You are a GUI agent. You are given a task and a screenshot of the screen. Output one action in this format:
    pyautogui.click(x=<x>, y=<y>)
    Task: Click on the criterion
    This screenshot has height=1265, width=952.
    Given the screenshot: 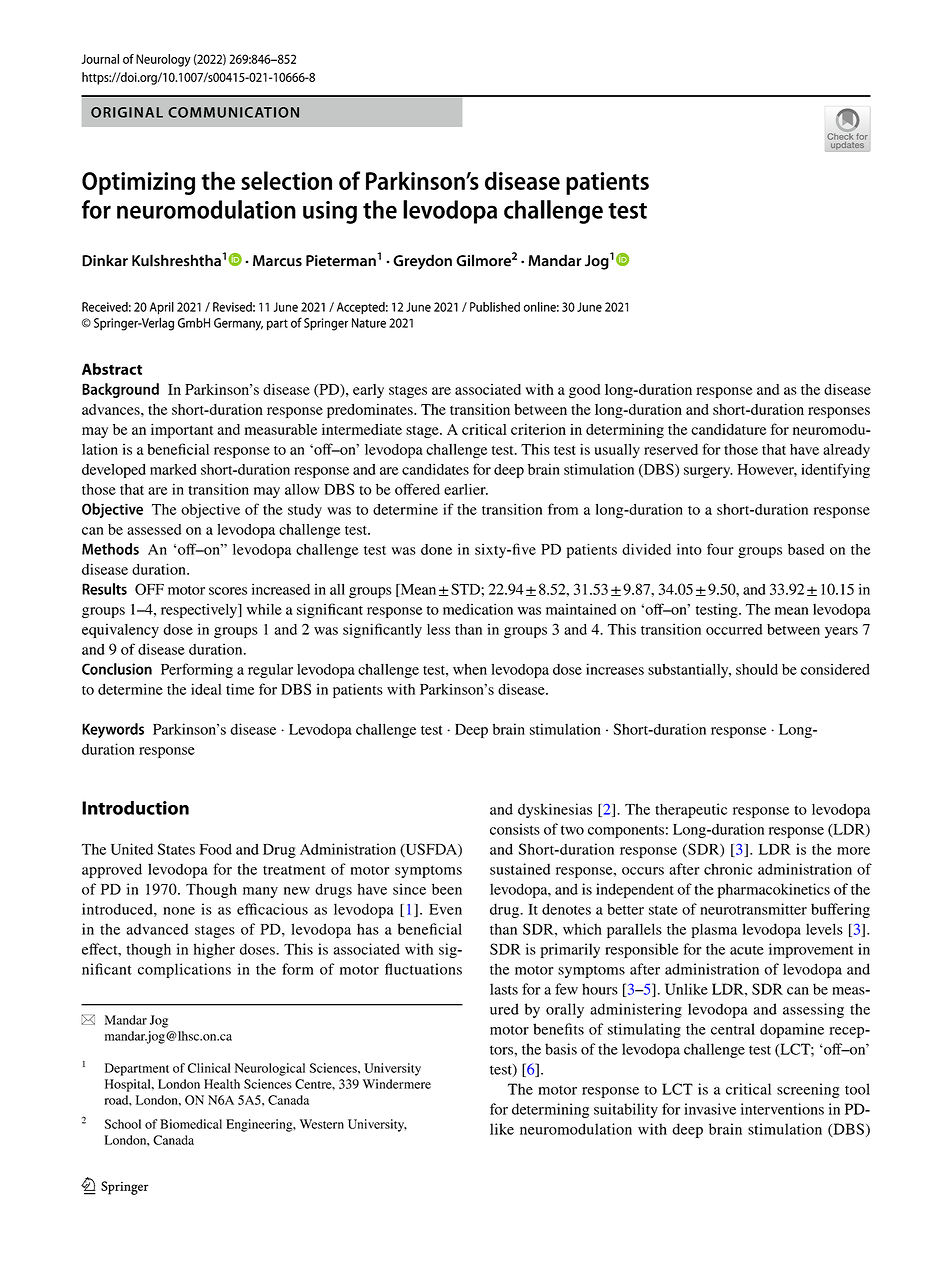 What is the action you would take?
    pyautogui.click(x=538, y=429)
